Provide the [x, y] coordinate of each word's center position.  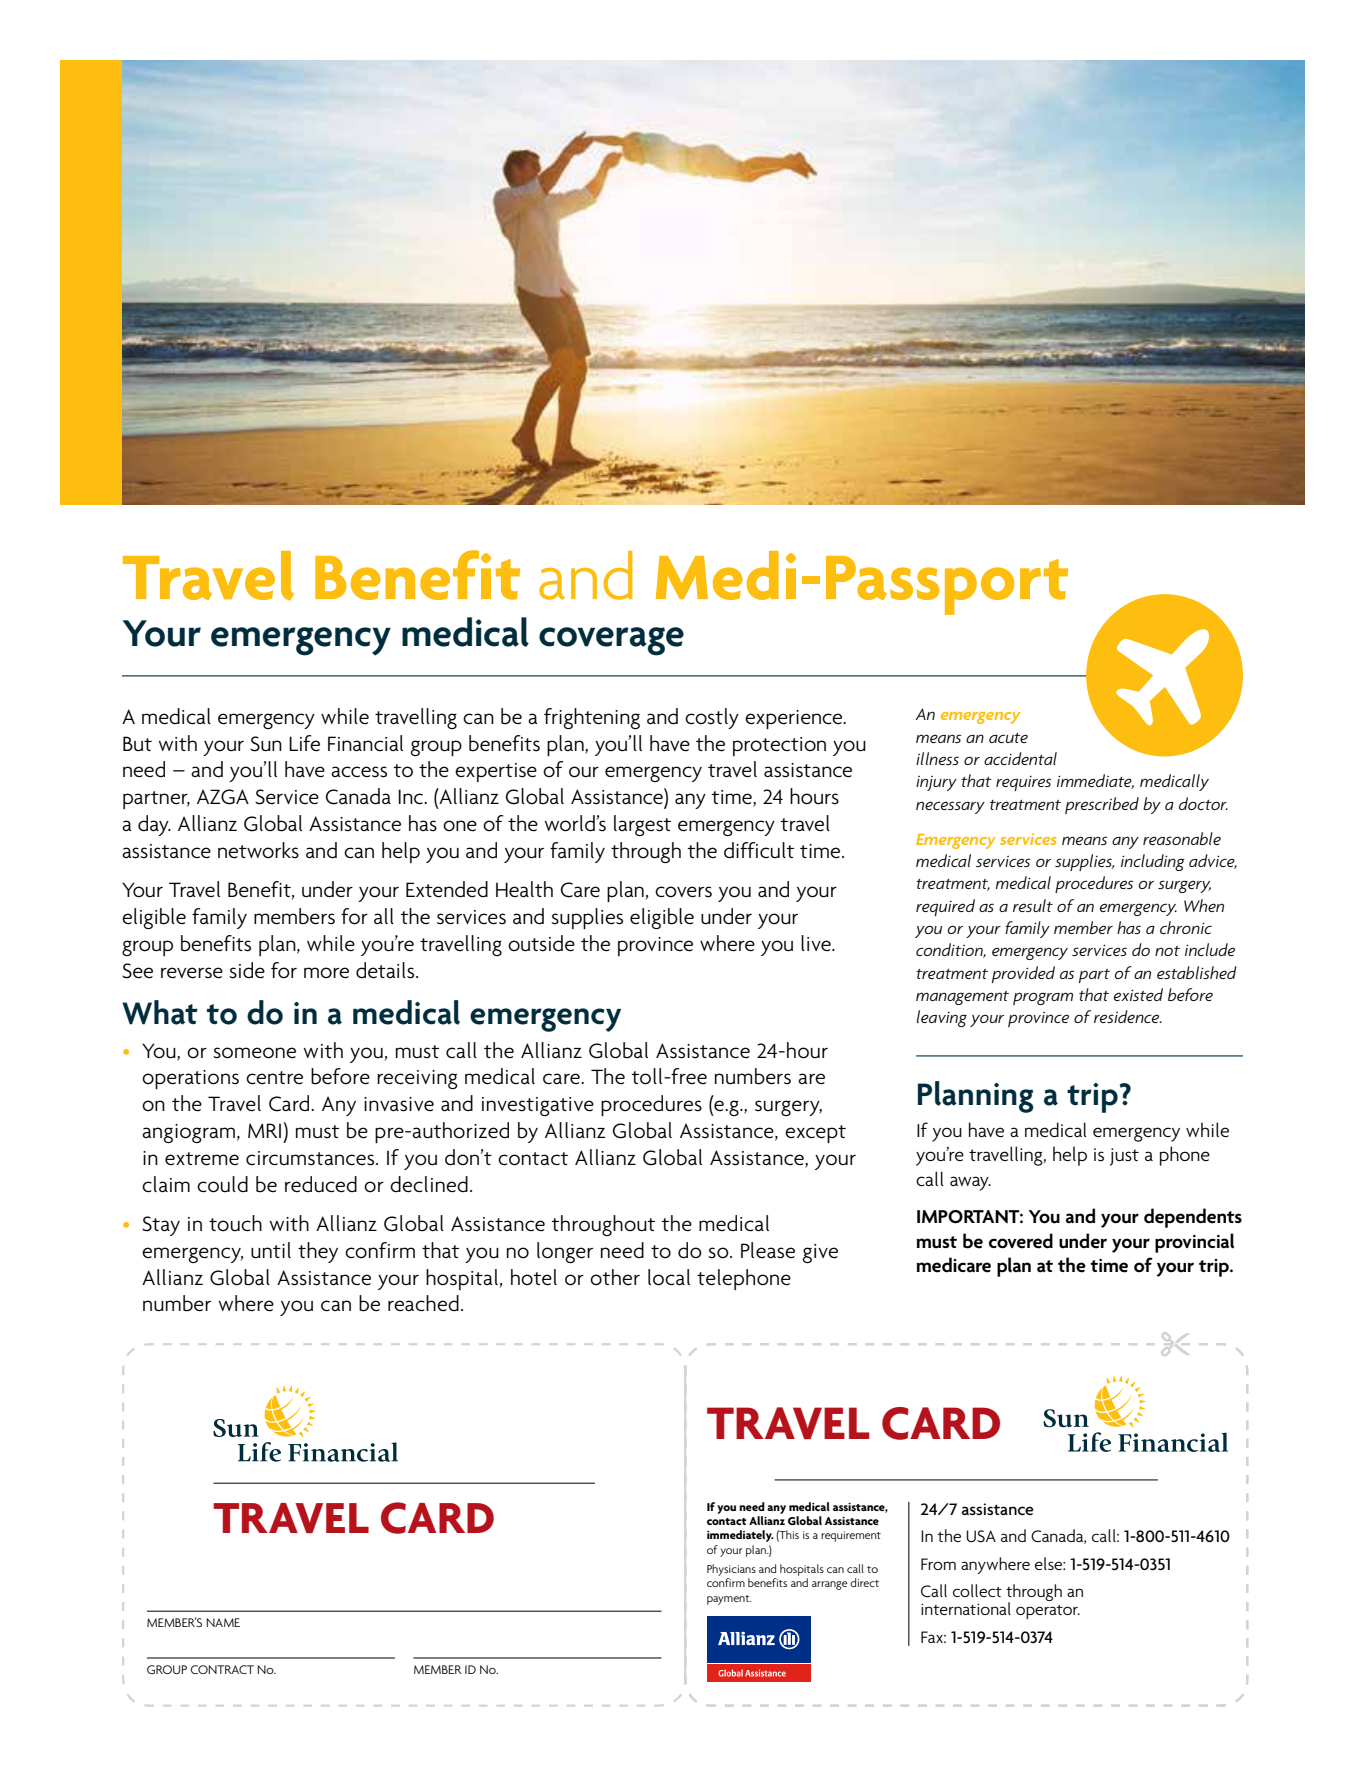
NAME [223, 1622]
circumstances [311, 1158]
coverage [611, 641]
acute [1008, 738]
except [815, 1134]
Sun [266, 744]
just [1124, 1157]
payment [729, 1600]
